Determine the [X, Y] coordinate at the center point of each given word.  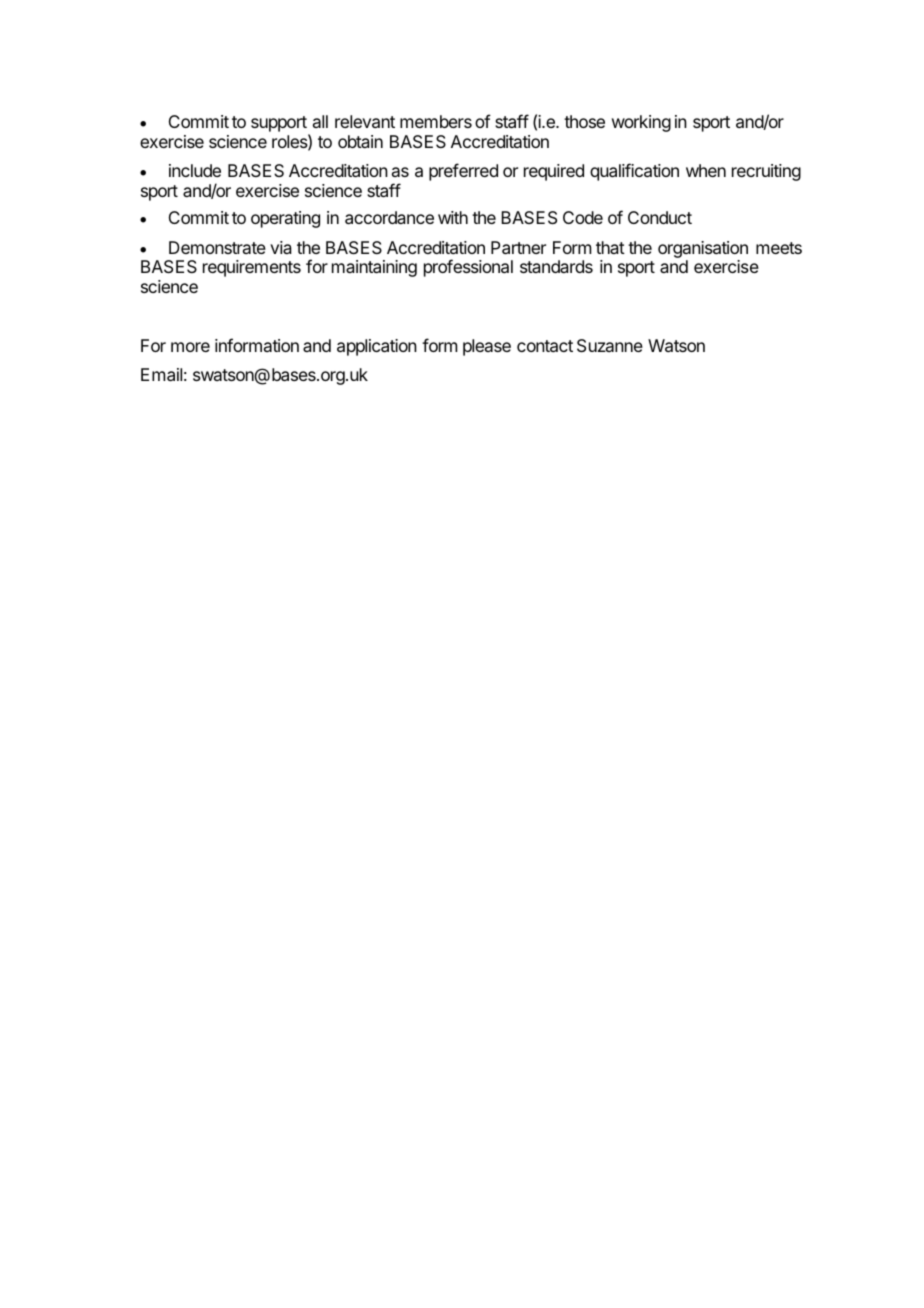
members [436, 121]
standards [556, 266]
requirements [252, 268]
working [641, 123]
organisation [703, 249]
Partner [518, 247]
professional [468, 268]
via [281, 247]
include [195, 170]
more [190, 347]
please [487, 347]
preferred [463, 172]
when [706, 170]
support [279, 124]
